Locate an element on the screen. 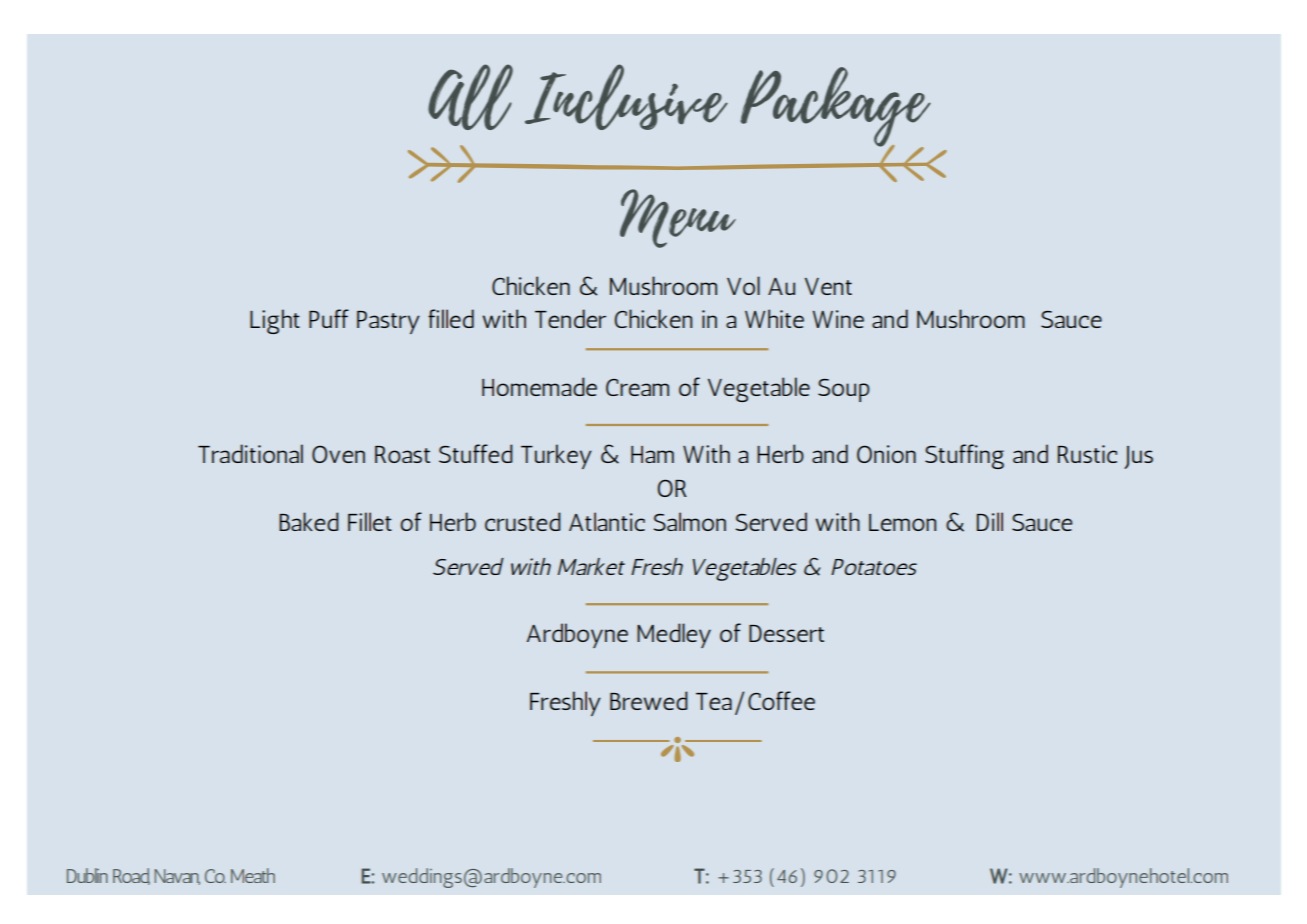  Soup is located at coordinates (844, 390).
